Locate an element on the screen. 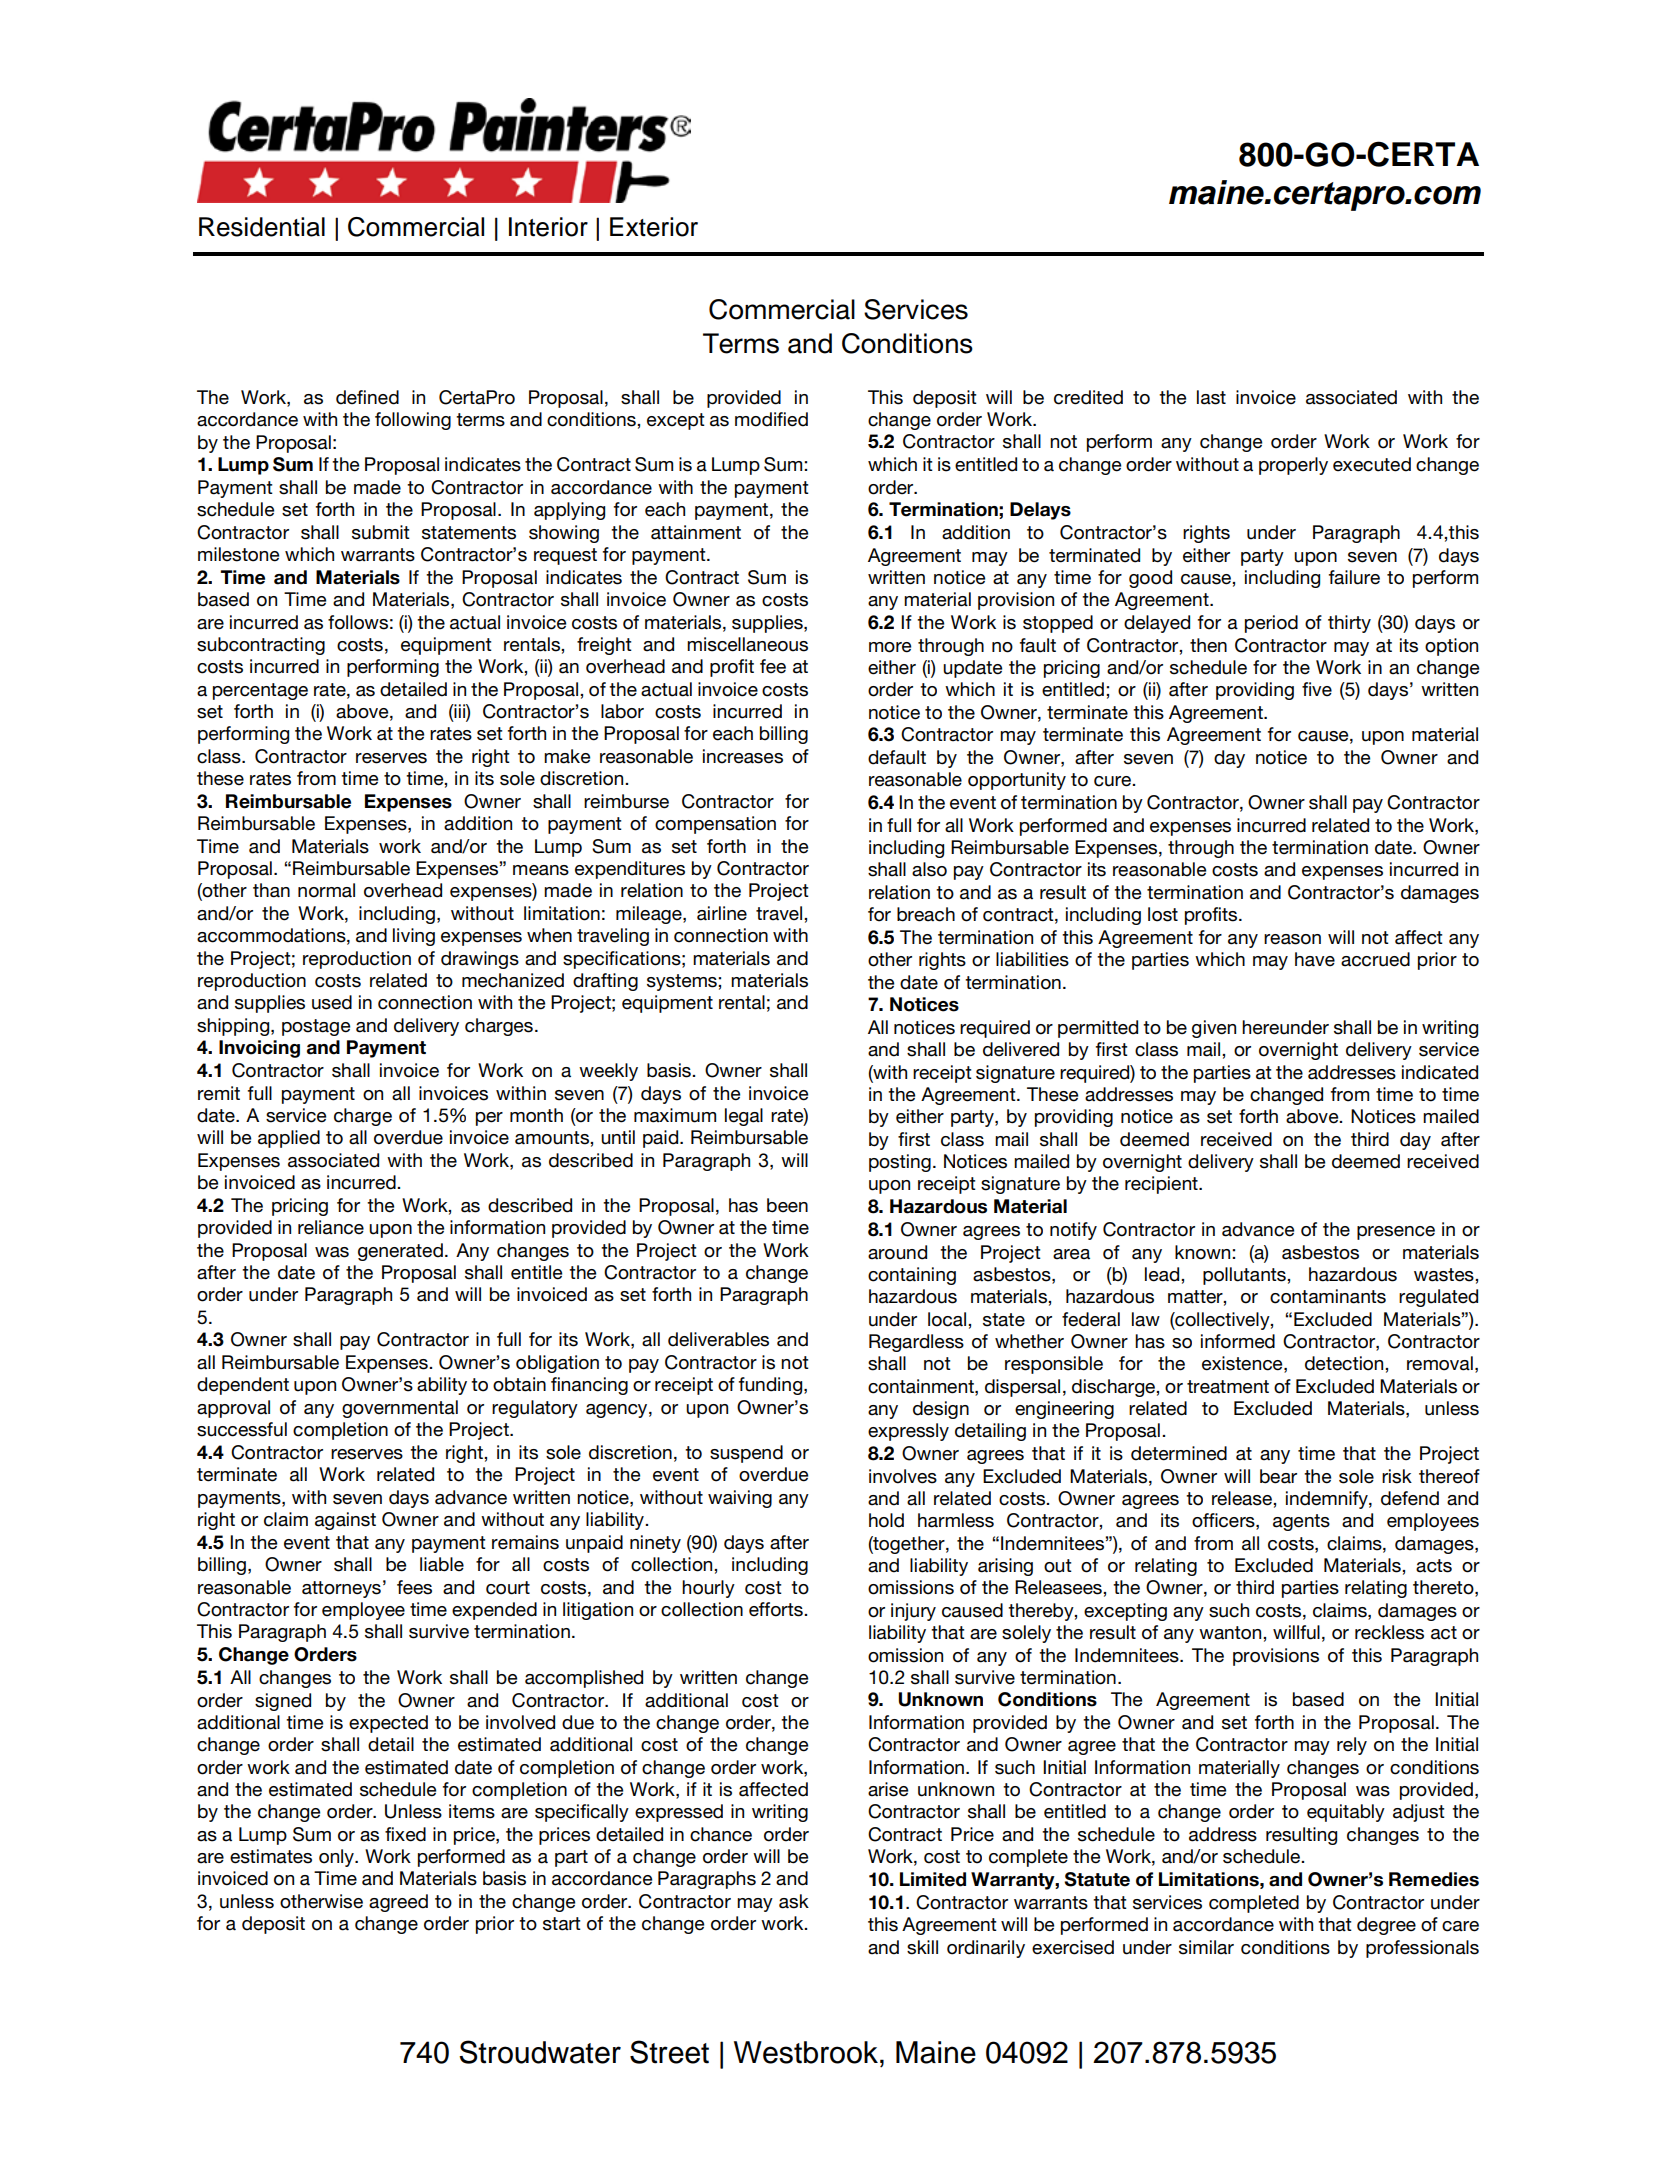 The image size is (1677, 2170). Residential is located at coordinates (262, 227).
